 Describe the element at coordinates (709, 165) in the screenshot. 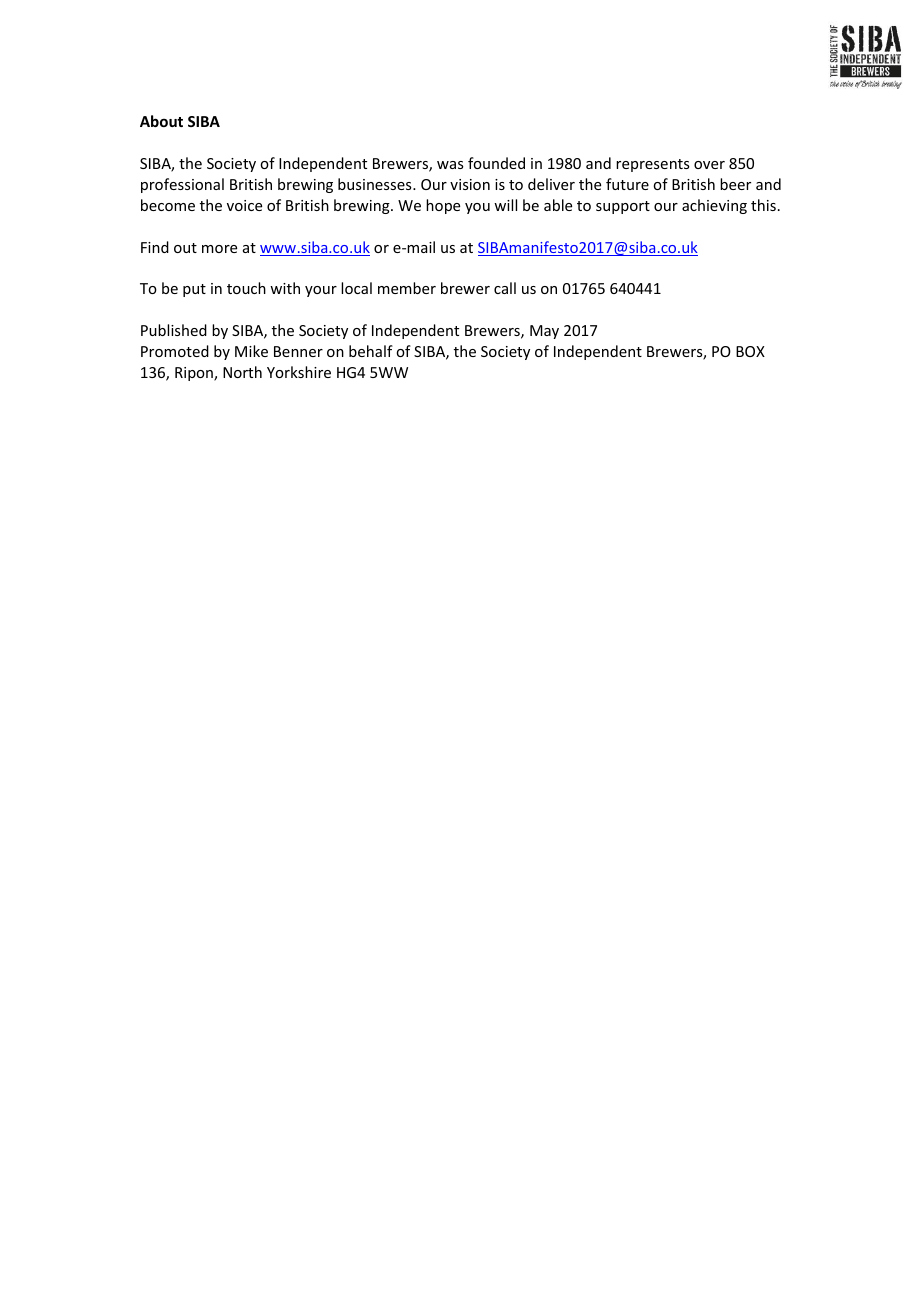

I see `over` at that location.
